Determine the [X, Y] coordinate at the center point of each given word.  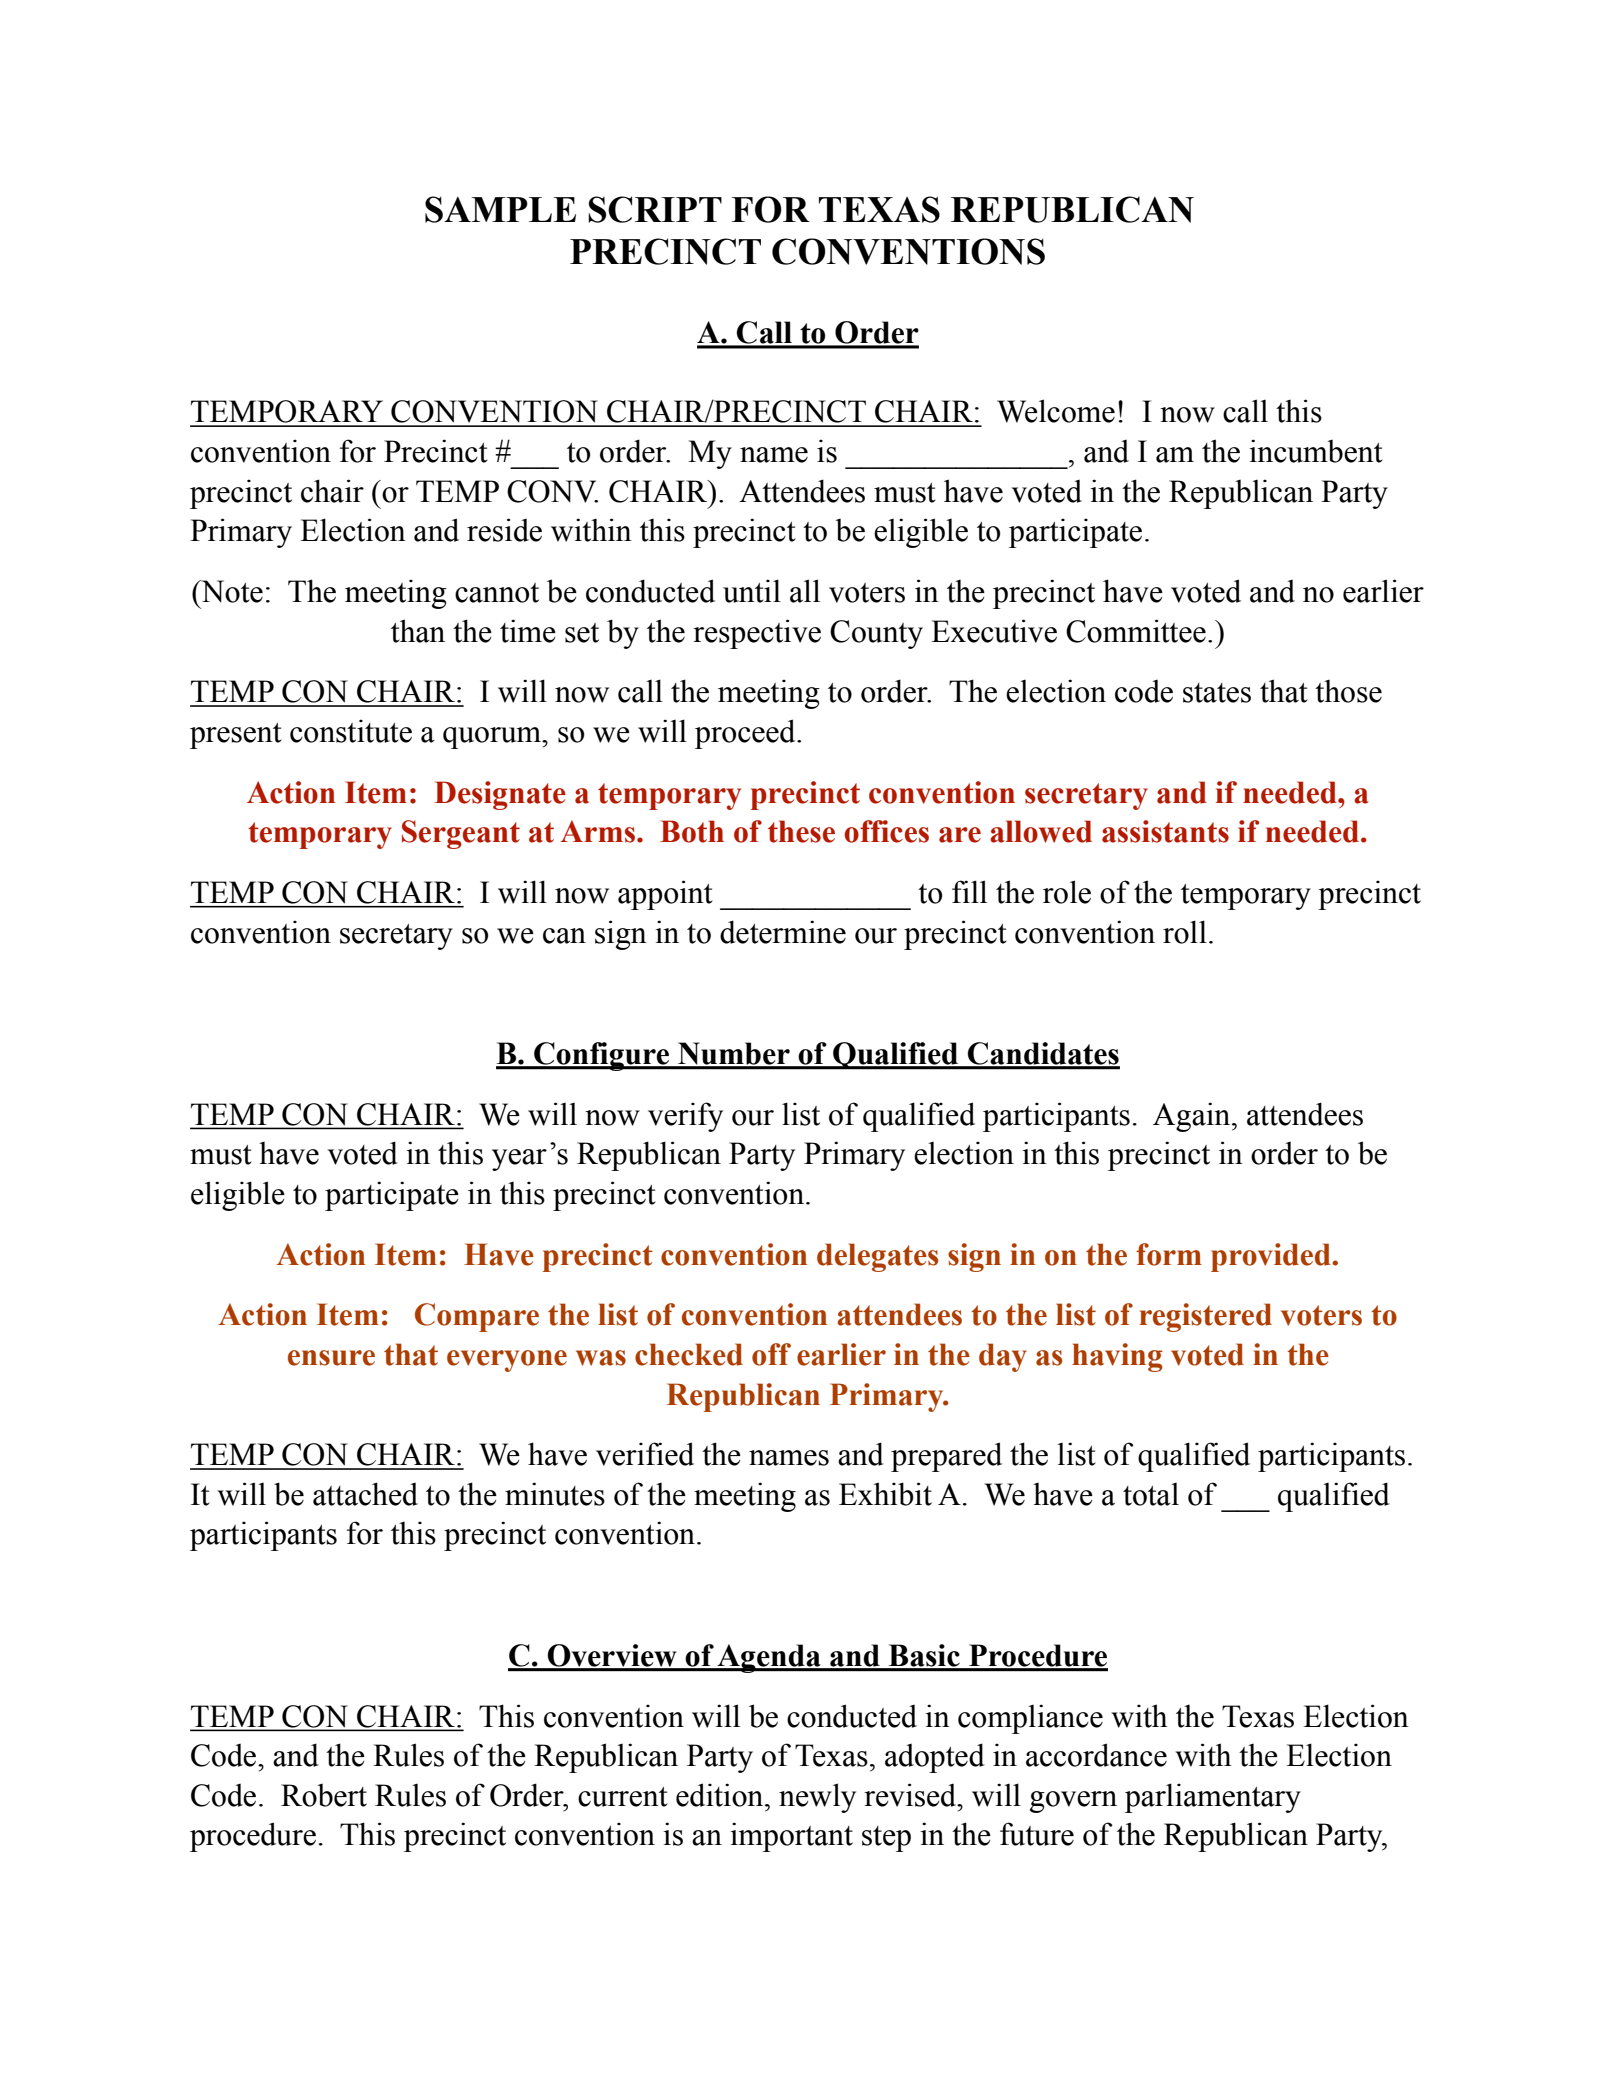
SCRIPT [655, 209]
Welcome [1056, 411]
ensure [331, 1358]
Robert [324, 1795]
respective [757, 634]
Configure [602, 1056]
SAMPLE [500, 209]
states [1217, 693]
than [418, 631]
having [1117, 1357]
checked [689, 1354]
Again [1193, 1117]
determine [783, 932]
